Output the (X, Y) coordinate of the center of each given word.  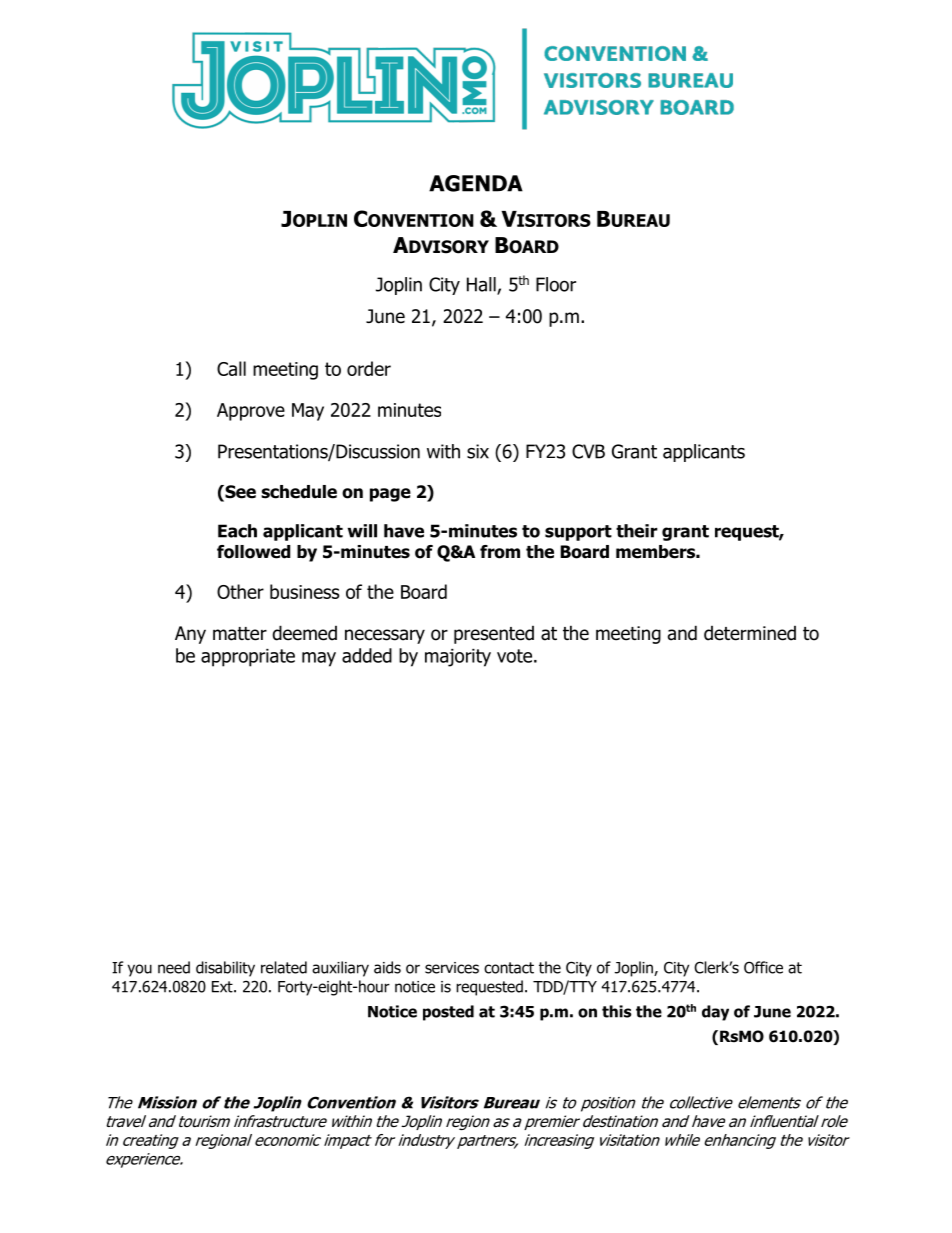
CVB (588, 451)
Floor (556, 284)
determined (750, 633)
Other (240, 591)
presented (494, 635)
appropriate (248, 658)
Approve (251, 412)
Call (231, 368)
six (478, 451)
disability (225, 969)
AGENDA (476, 183)
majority (458, 658)
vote (514, 656)
